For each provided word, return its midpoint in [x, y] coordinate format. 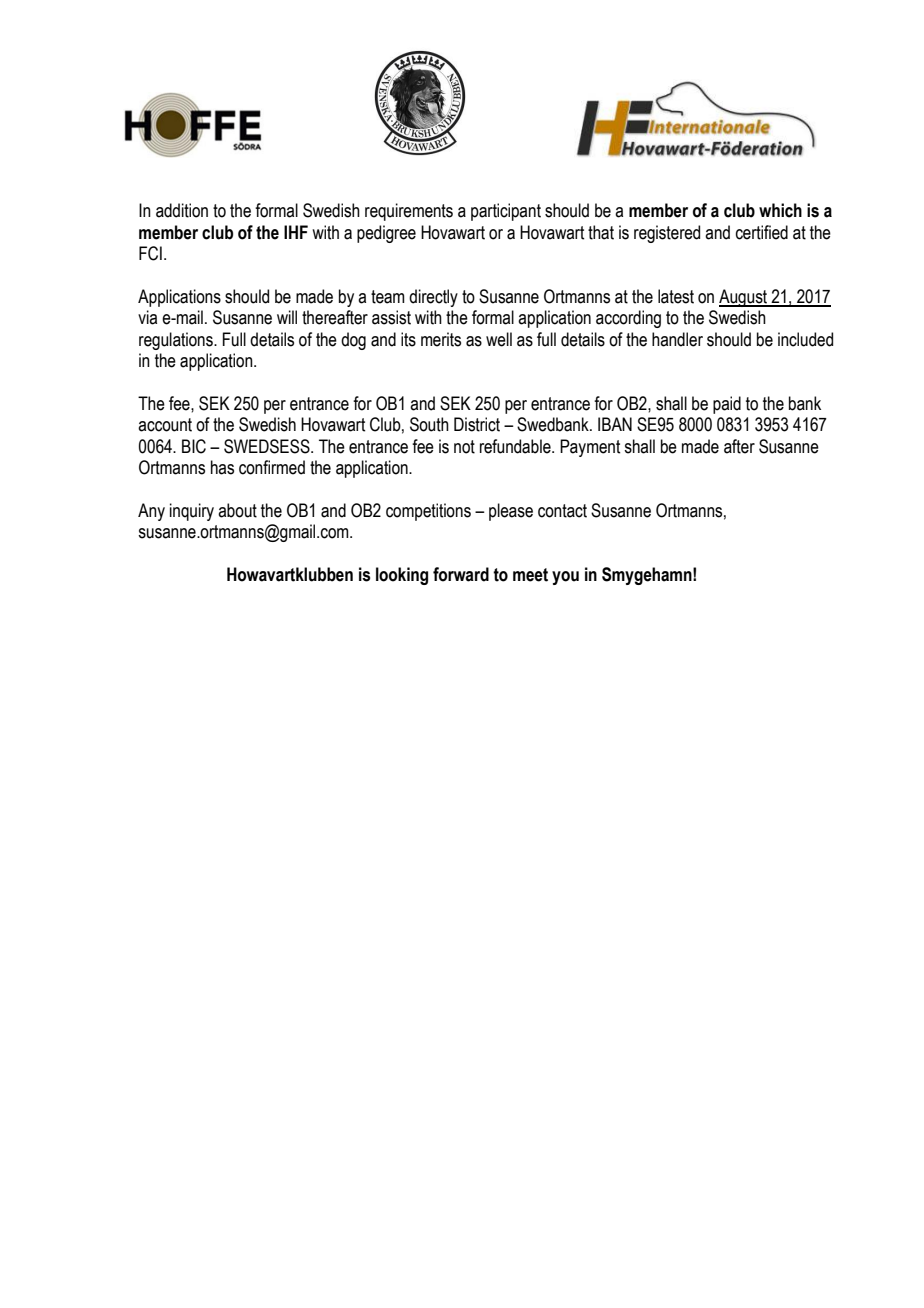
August [744, 298]
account [165, 425]
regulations [177, 341]
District [477, 424]
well [499, 339]
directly [433, 298]
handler [677, 339]
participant [506, 212]
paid [727, 405]
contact [562, 511]
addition [182, 210]
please [511, 512]
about [237, 510]
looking [402, 576]
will [287, 317]
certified [762, 232]
